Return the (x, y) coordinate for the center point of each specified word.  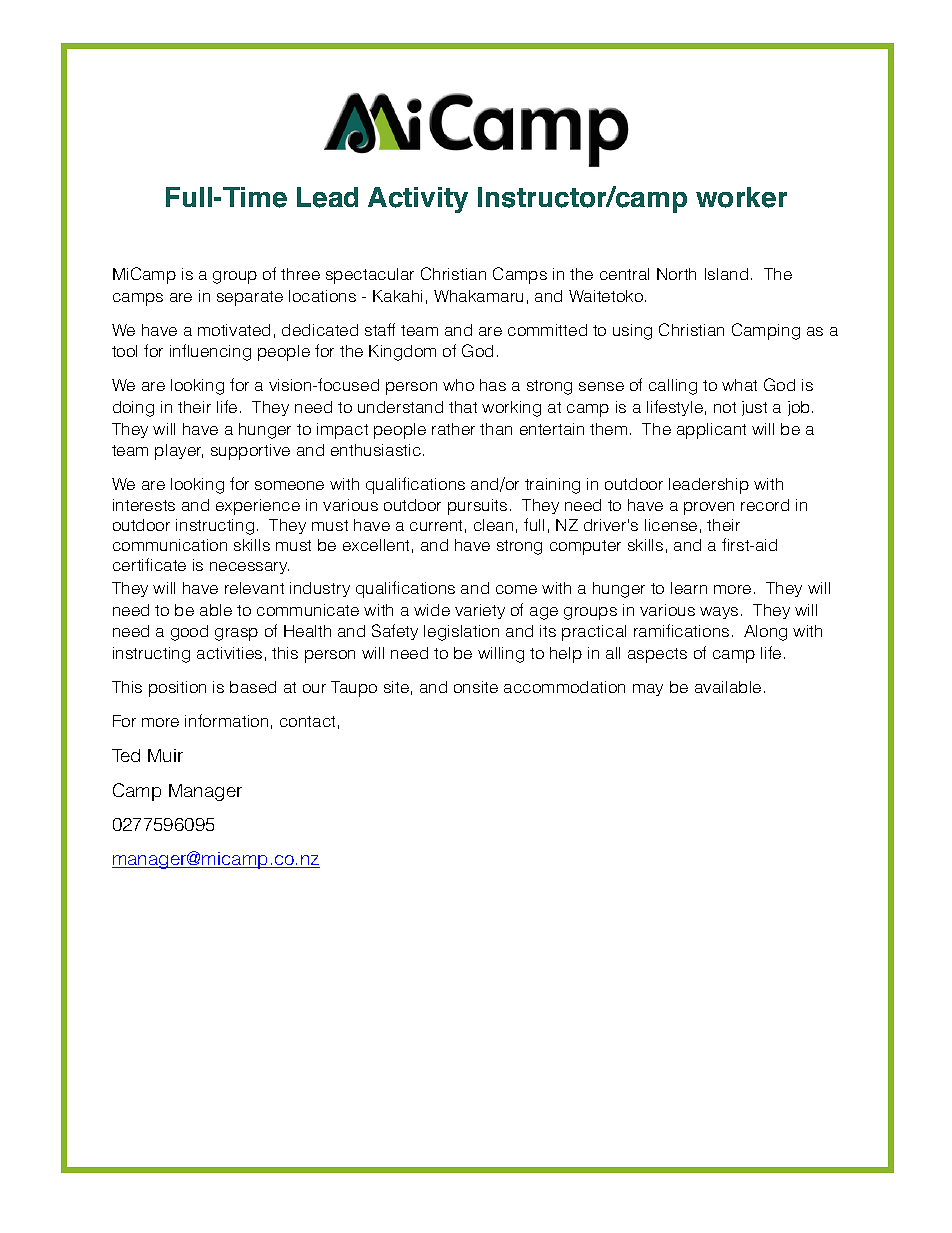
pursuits (477, 507)
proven (709, 508)
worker (741, 197)
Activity (418, 200)
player (179, 452)
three (300, 274)
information (226, 720)
